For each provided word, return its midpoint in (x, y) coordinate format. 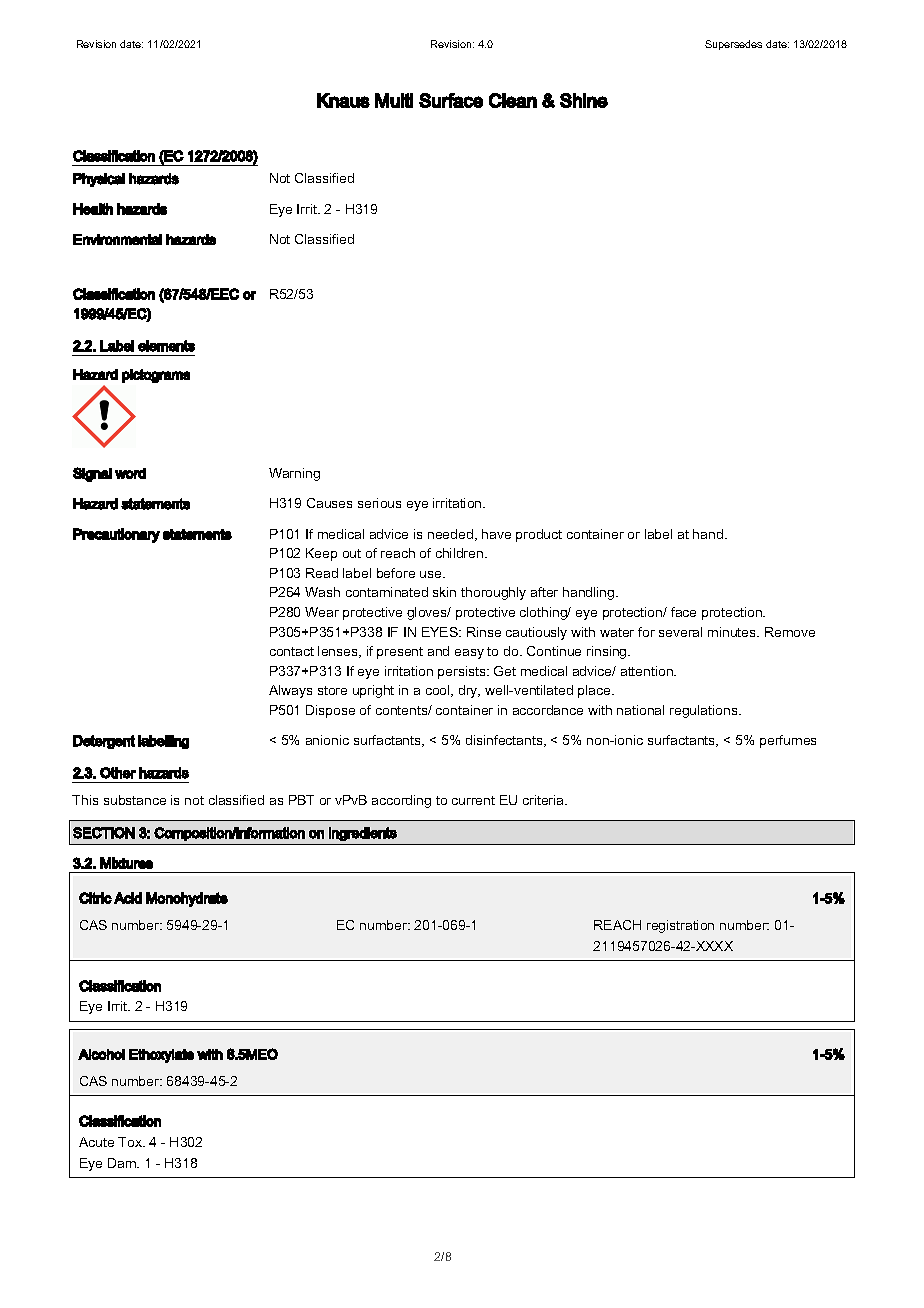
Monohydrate (187, 899)
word (130, 473)
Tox (131, 1142)
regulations (705, 711)
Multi (394, 100)
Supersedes (733, 45)
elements (166, 346)
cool (439, 691)
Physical (99, 180)
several (680, 632)
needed (452, 535)
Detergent (104, 742)
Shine (584, 100)
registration (680, 926)
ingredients (363, 834)
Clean (513, 100)
